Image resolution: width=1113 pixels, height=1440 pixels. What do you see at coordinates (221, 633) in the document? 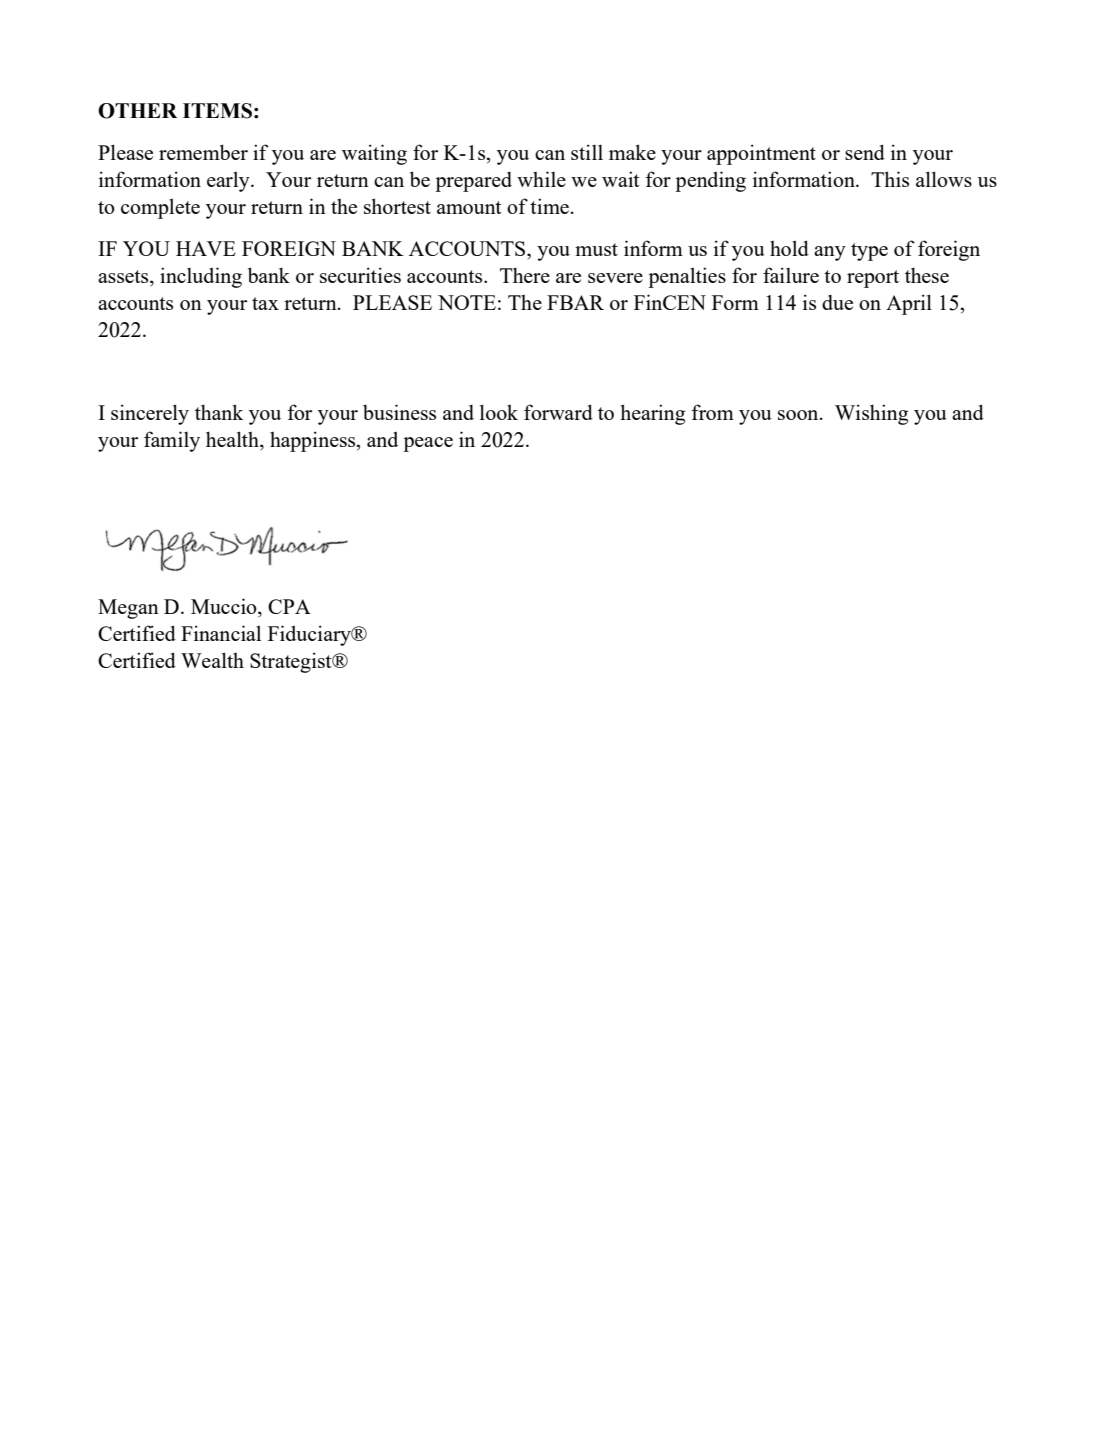
I see `Financial` at bounding box center [221, 633].
